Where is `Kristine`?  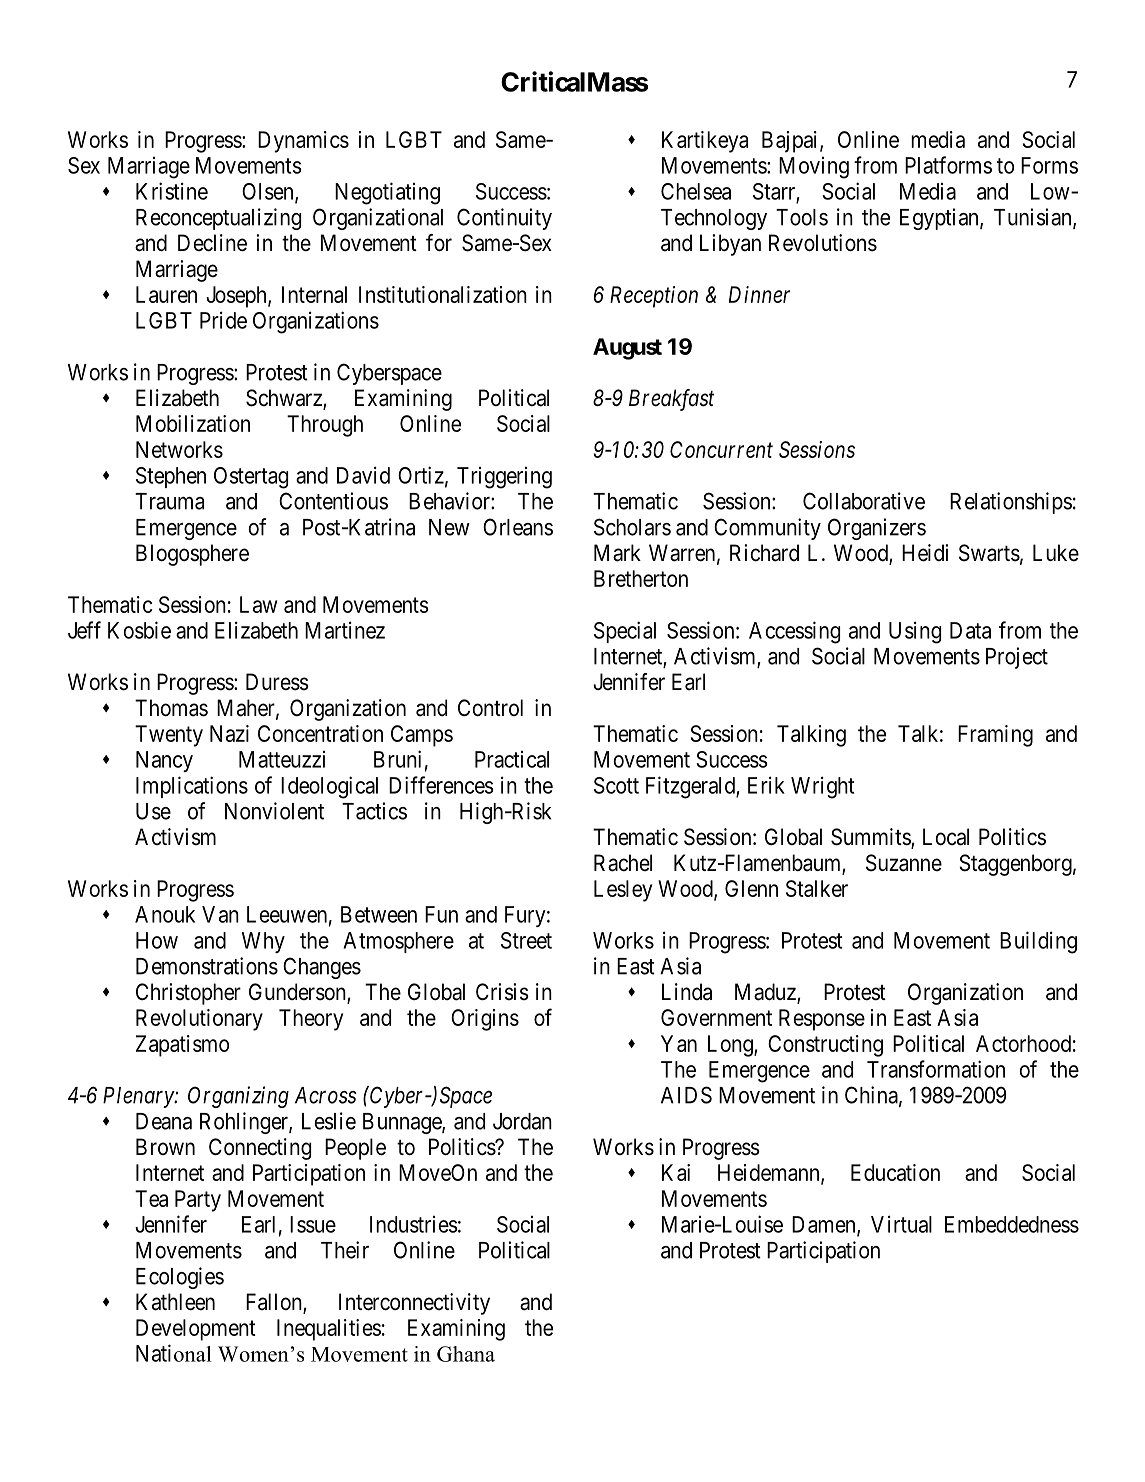
Kristine is located at coordinates (172, 191).
